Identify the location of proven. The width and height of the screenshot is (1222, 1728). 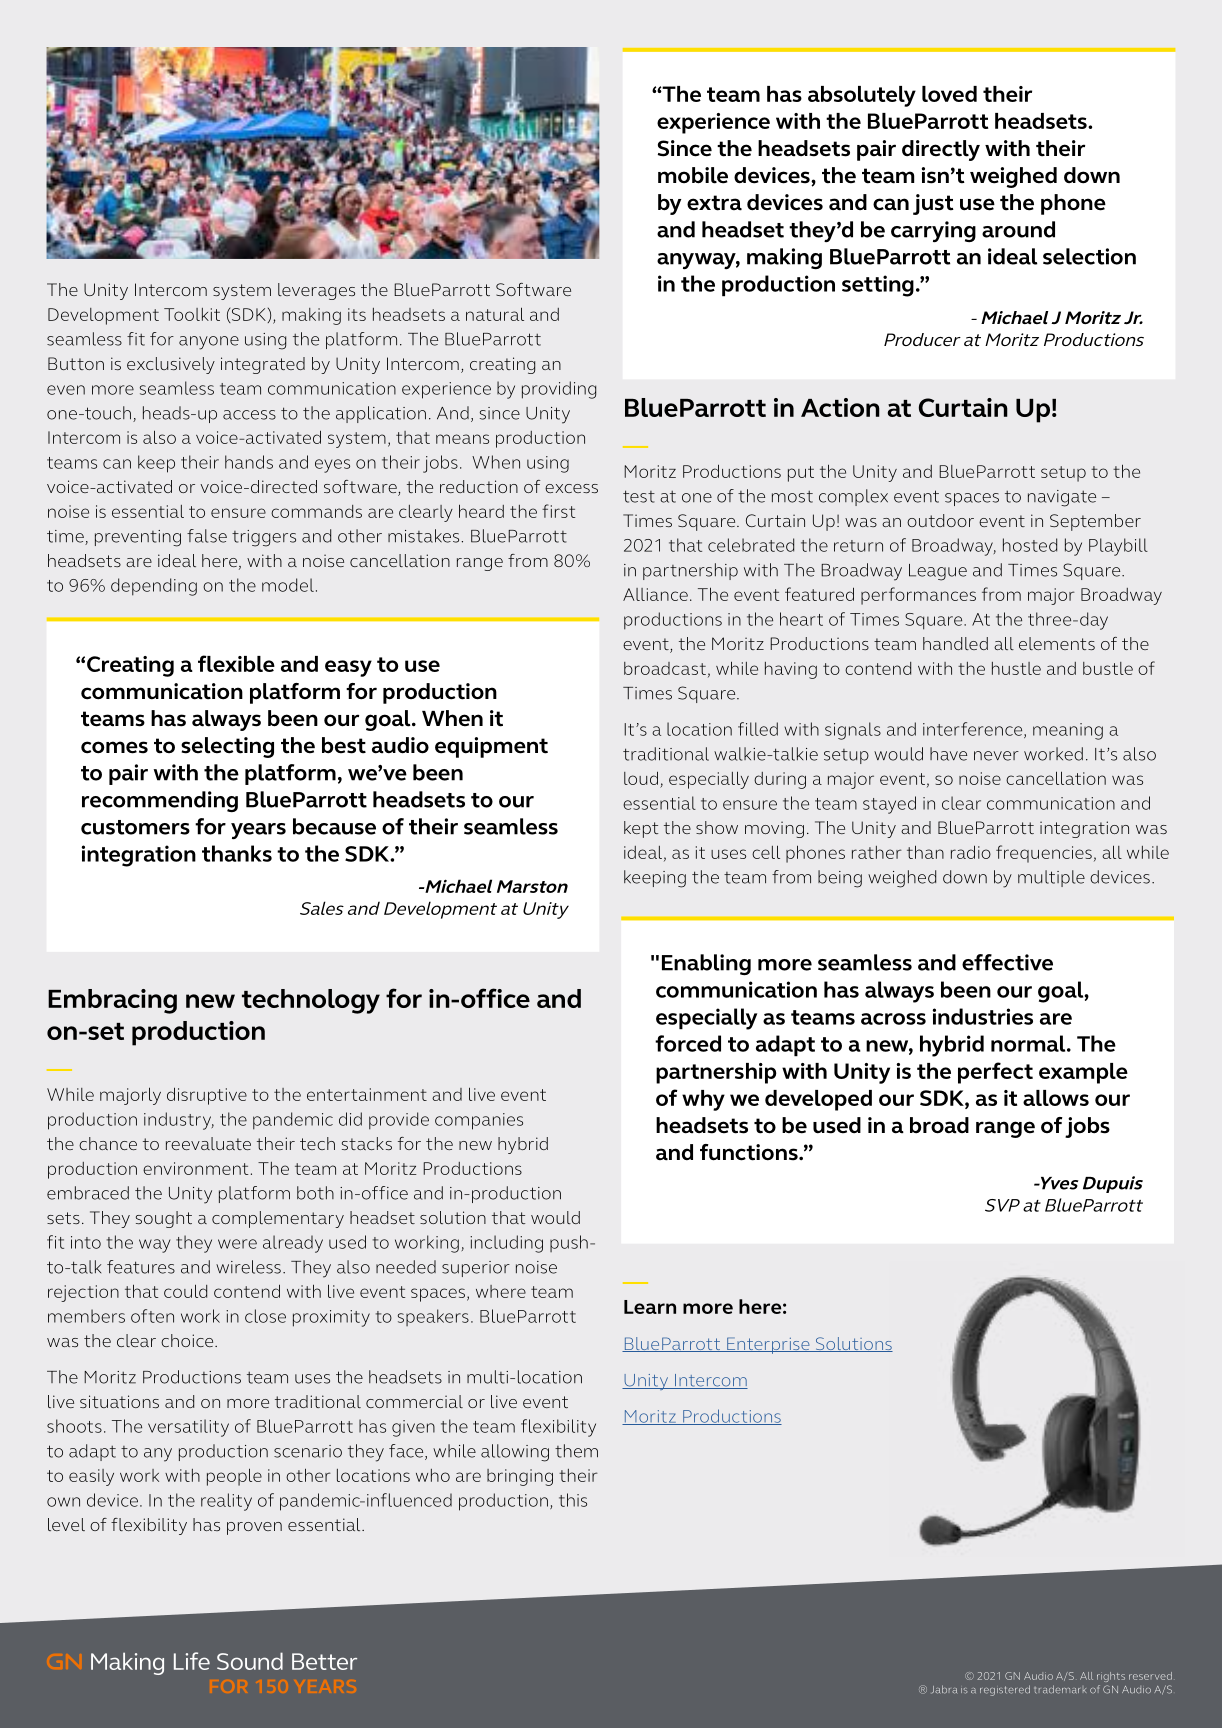
(254, 1528).
